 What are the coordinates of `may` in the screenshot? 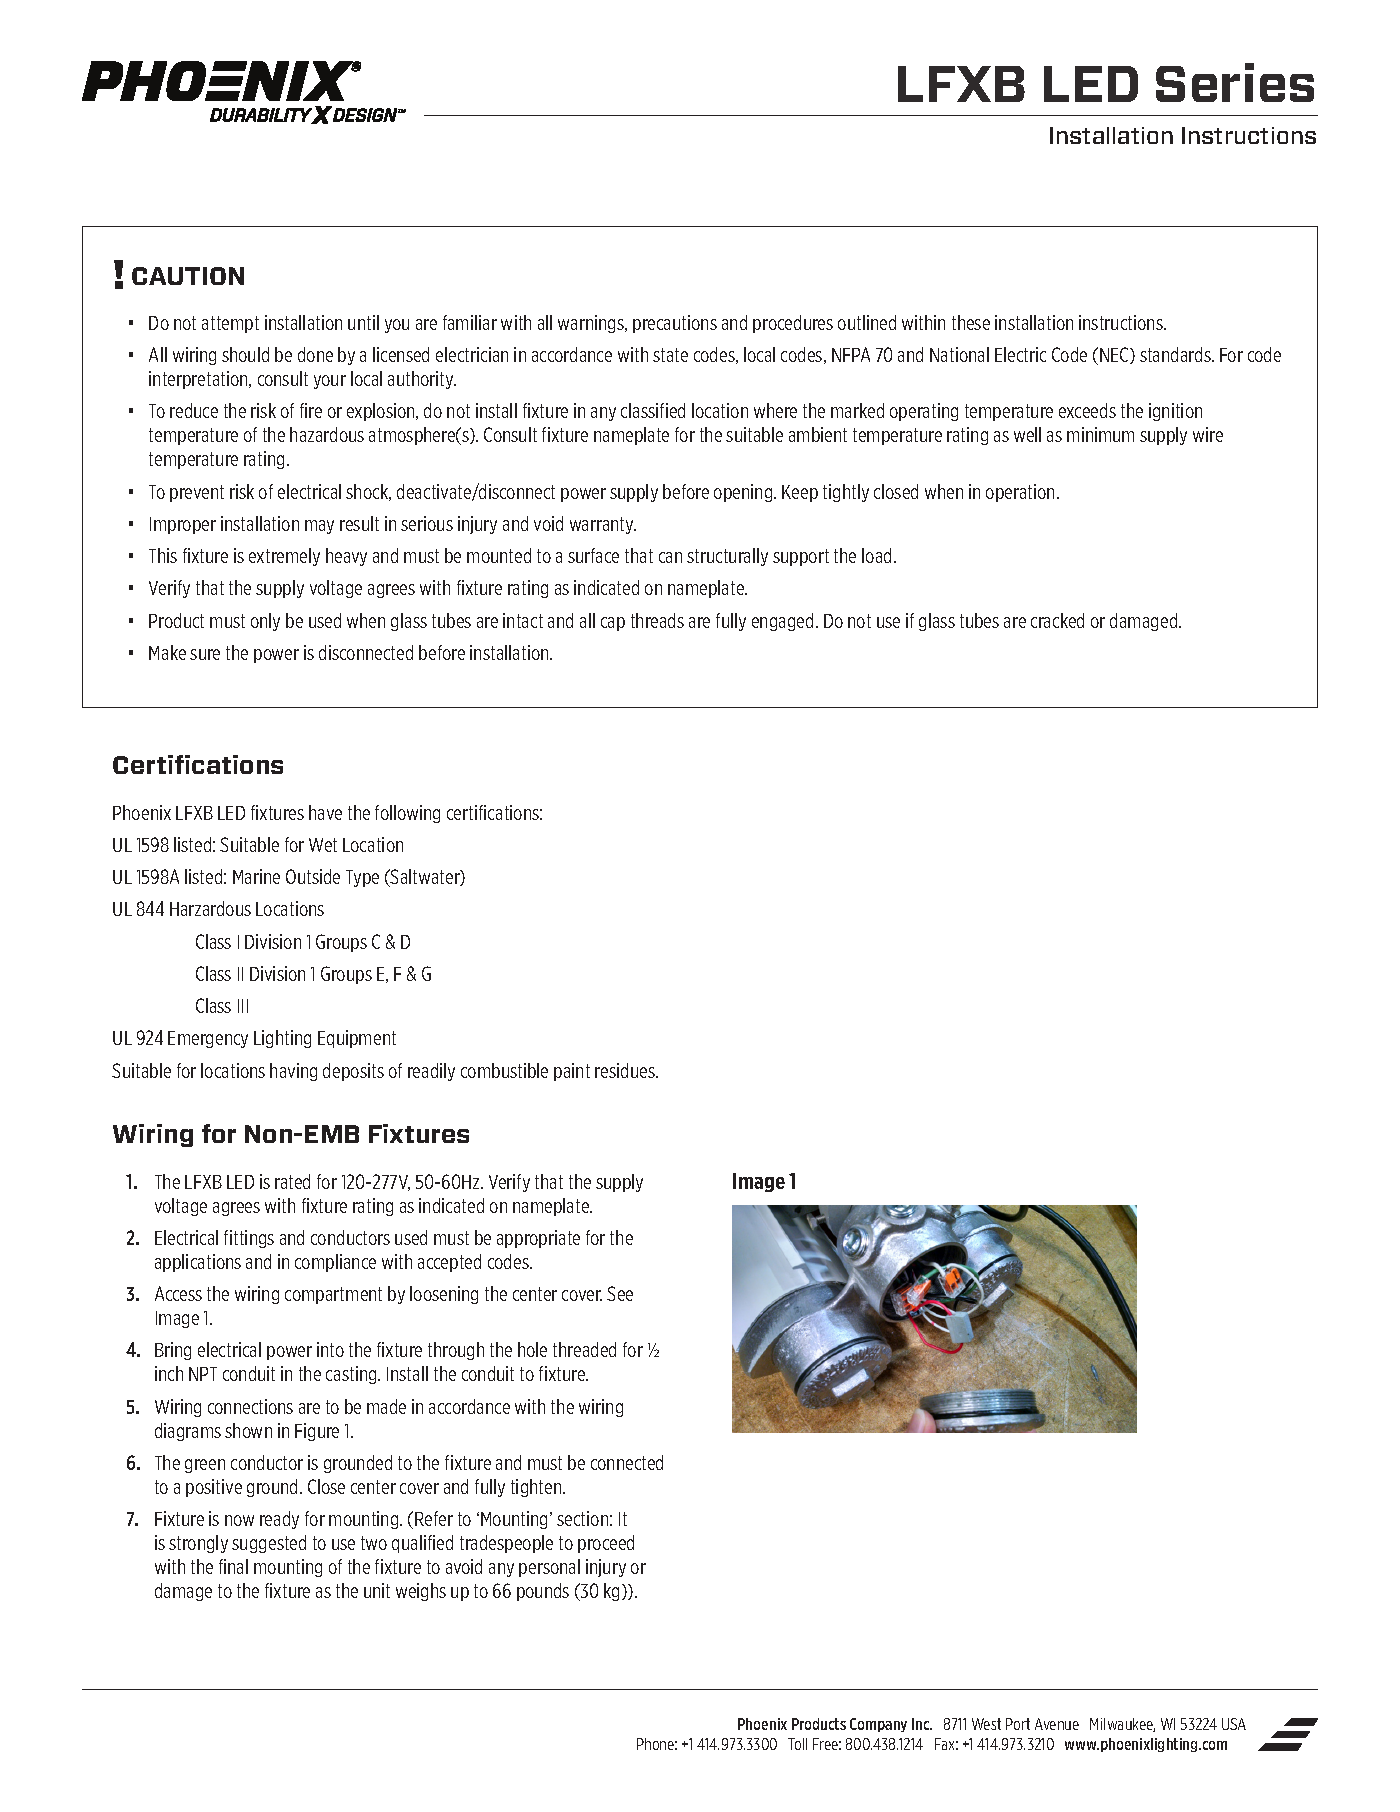 It's located at (319, 527).
